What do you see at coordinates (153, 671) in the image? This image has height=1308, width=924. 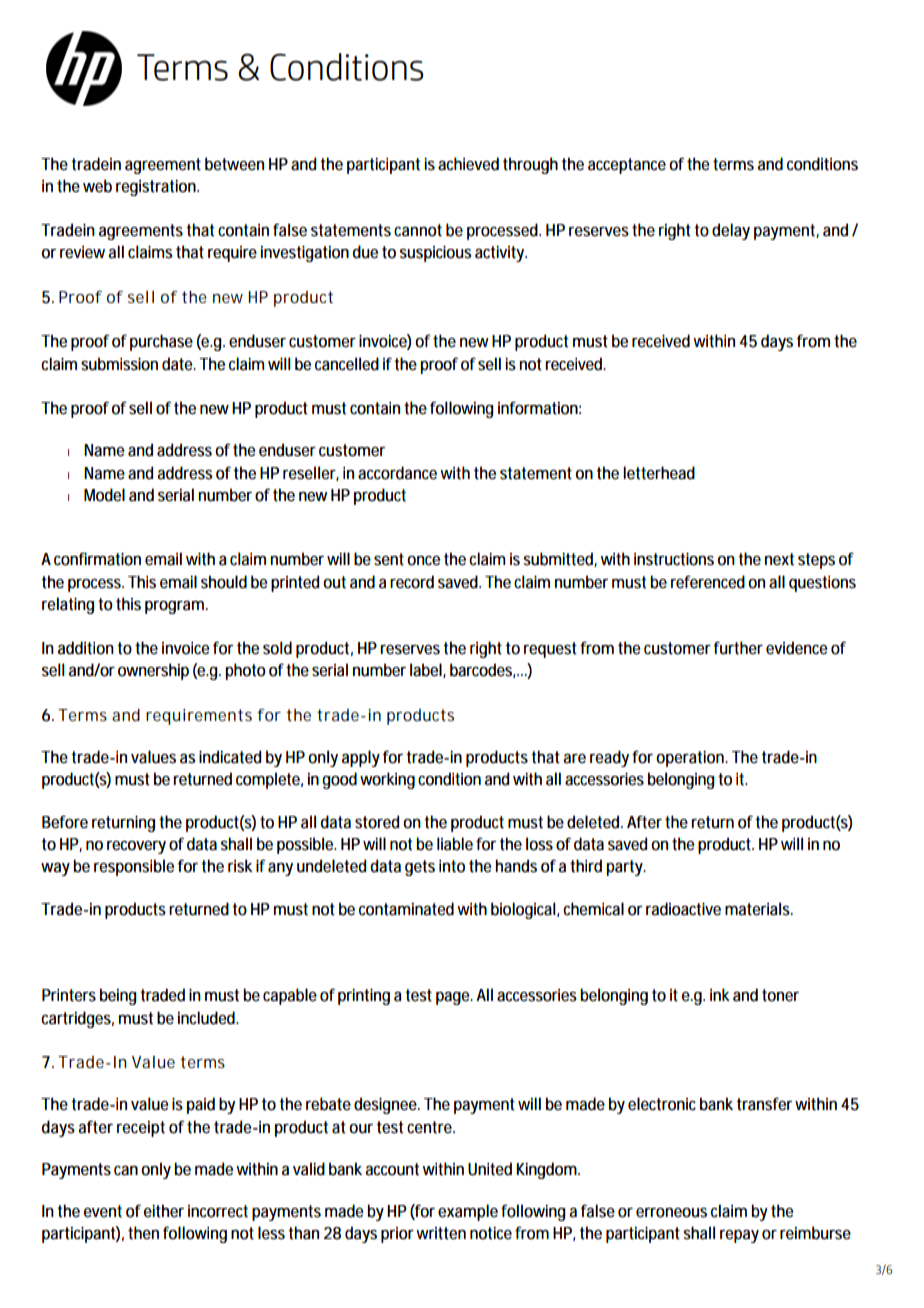 I see `ownership` at bounding box center [153, 671].
